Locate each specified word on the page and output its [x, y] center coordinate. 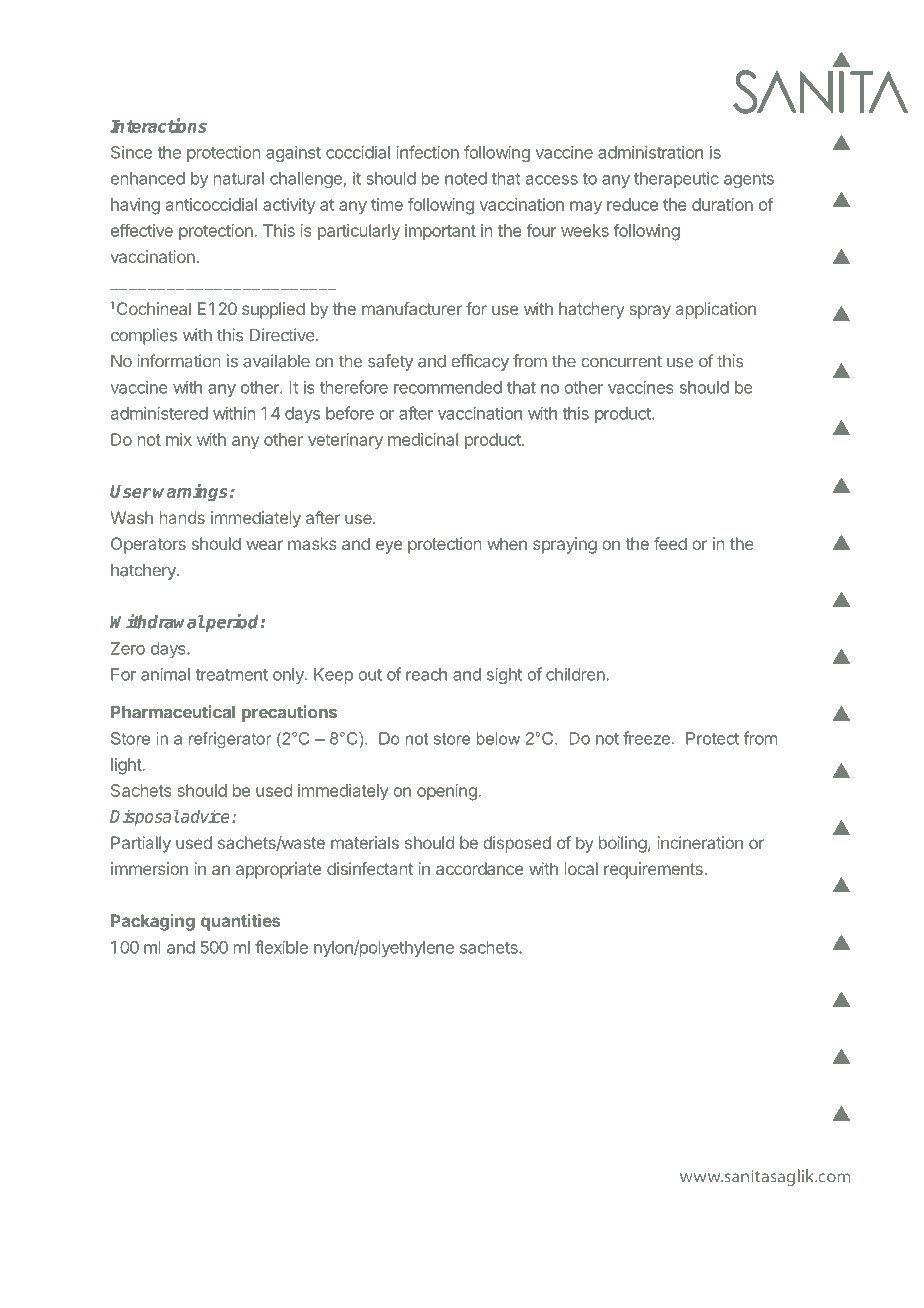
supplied [273, 310]
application [716, 310]
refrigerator [230, 740]
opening [447, 792]
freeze [646, 738]
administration [650, 152]
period [233, 623]
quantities [240, 922]
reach [426, 674]
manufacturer [412, 308]
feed [670, 543]
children [576, 674]
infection [427, 152]
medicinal [423, 439]
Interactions [158, 125]
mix [179, 439]
